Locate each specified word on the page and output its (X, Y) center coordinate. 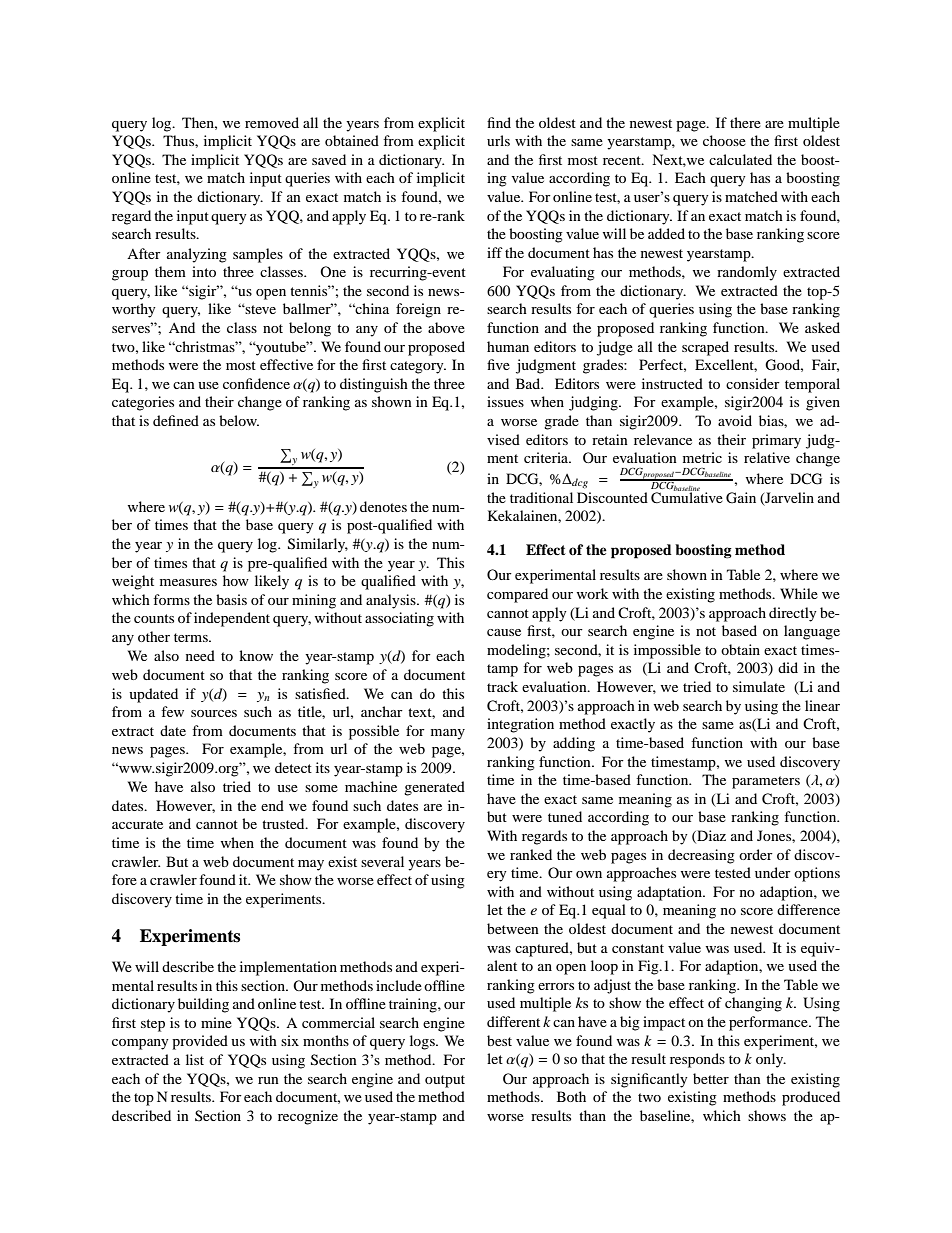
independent (232, 619)
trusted (284, 823)
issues (505, 401)
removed (272, 122)
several (382, 861)
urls (498, 140)
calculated (740, 159)
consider (753, 383)
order (756, 854)
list (195, 1059)
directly (793, 614)
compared (517, 595)
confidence (256, 383)
